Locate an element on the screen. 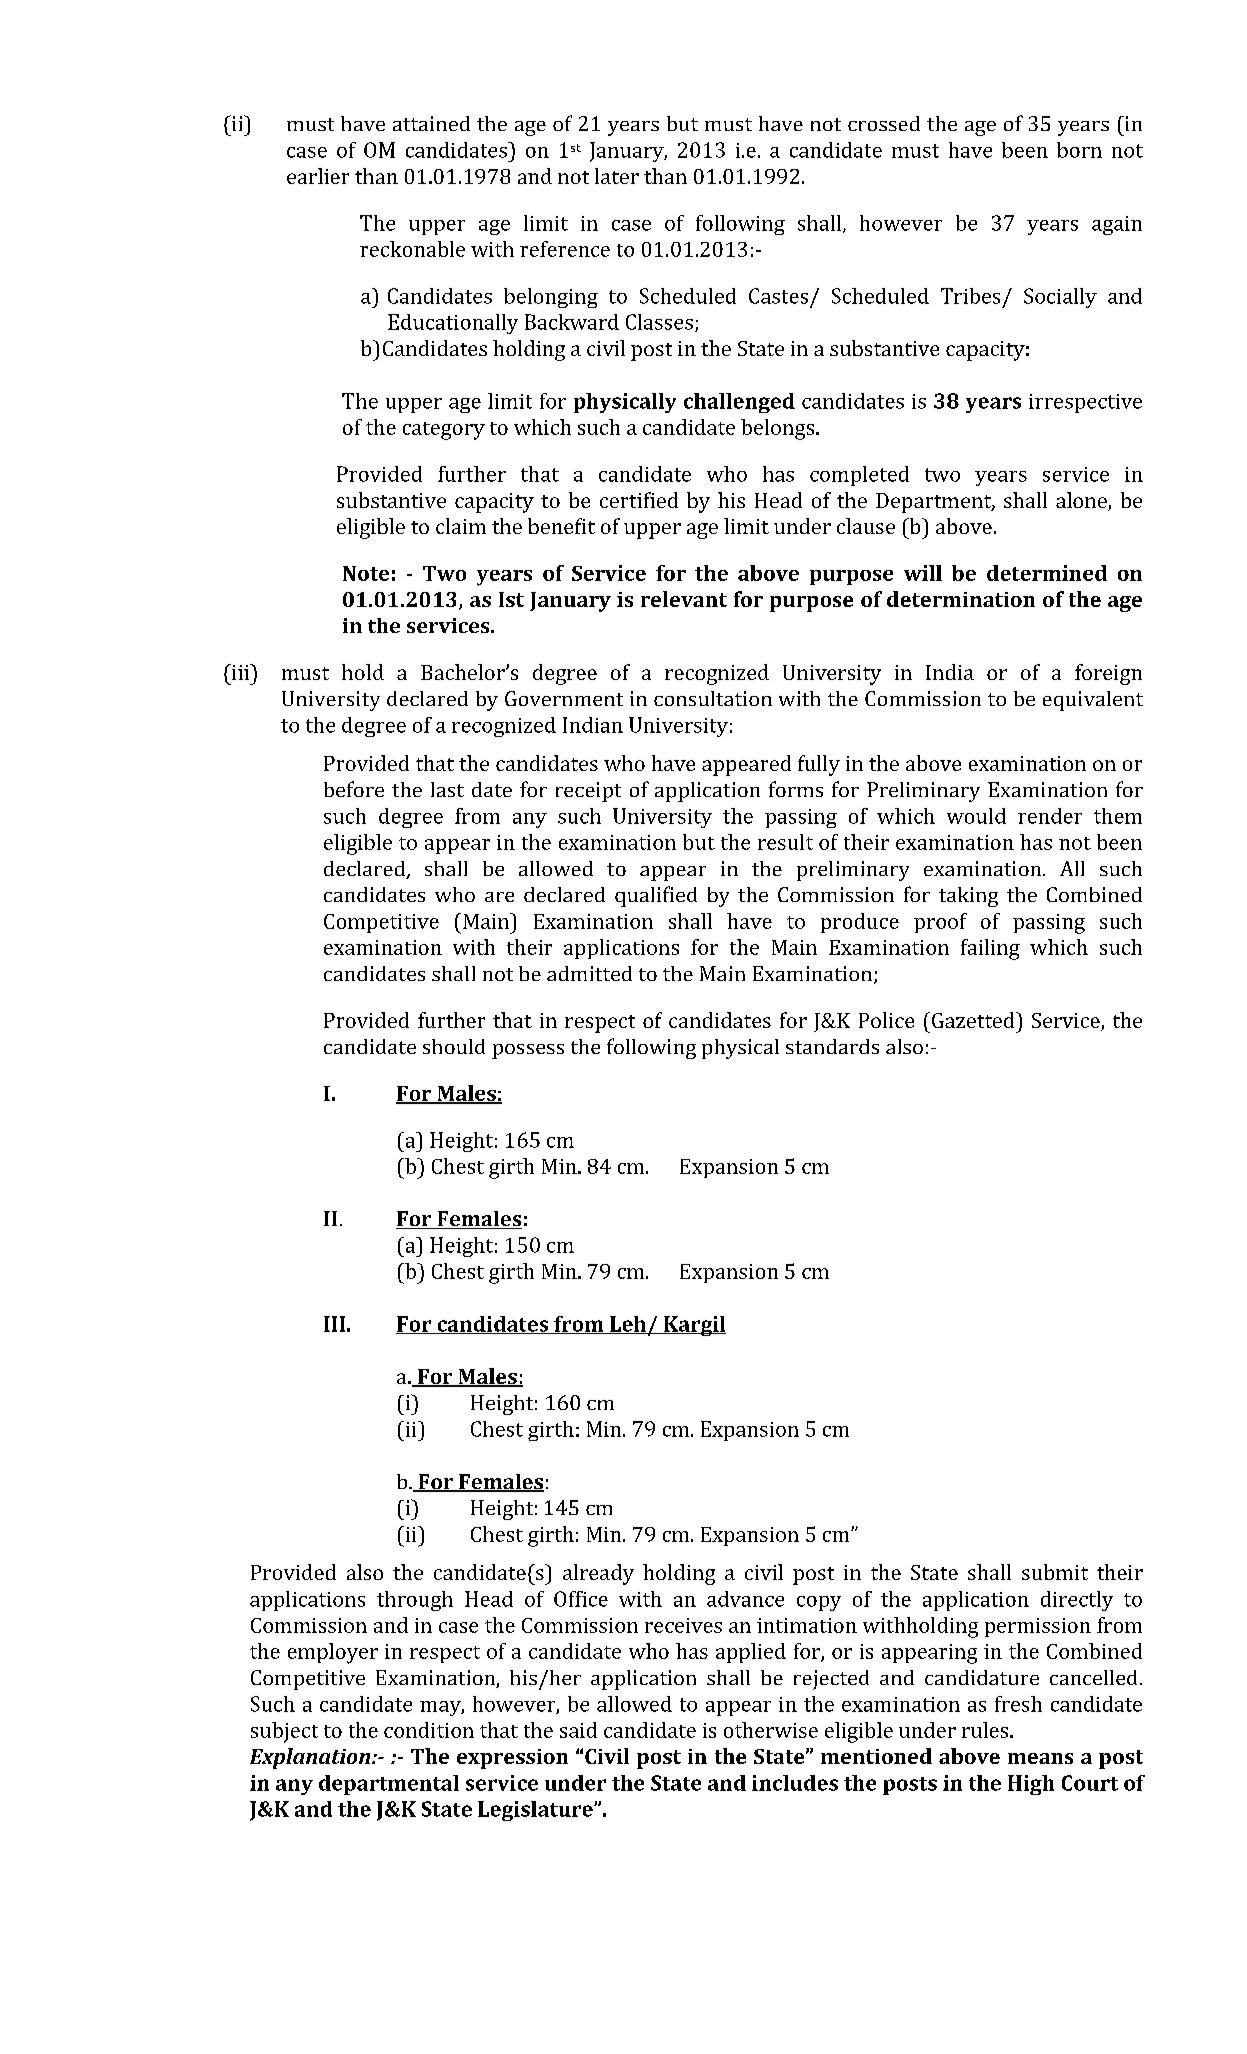 The height and width of the screenshot is (2054, 1247). qualified is located at coordinates (656, 896).
